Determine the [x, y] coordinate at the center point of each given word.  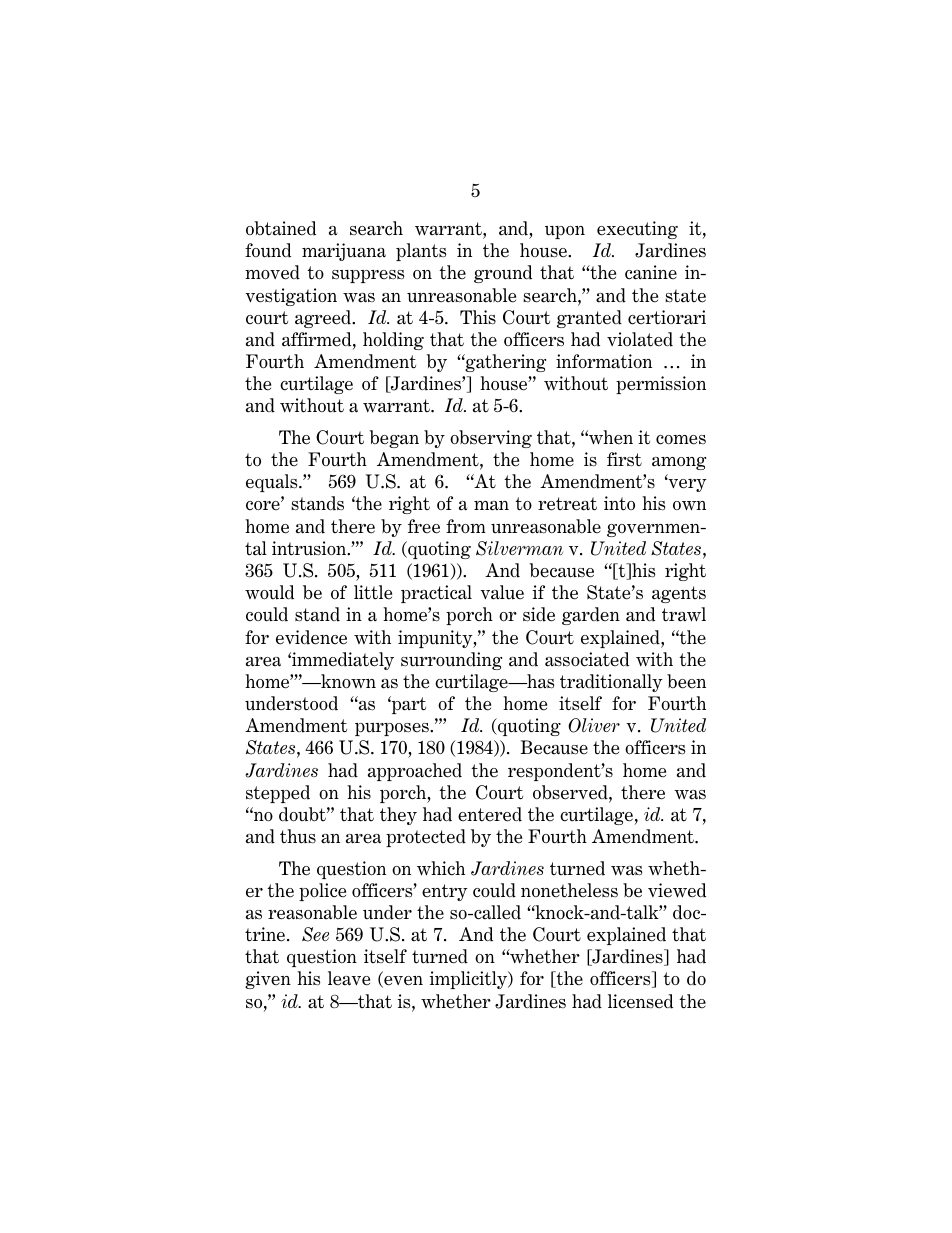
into [619, 503]
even [402, 982]
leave [349, 978]
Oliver [594, 725]
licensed [640, 1001]
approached [415, 772]
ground [503, 274]
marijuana [344, 252]
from [466, 526]
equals [273, 483]
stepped [278, 794]
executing [637, 230]
